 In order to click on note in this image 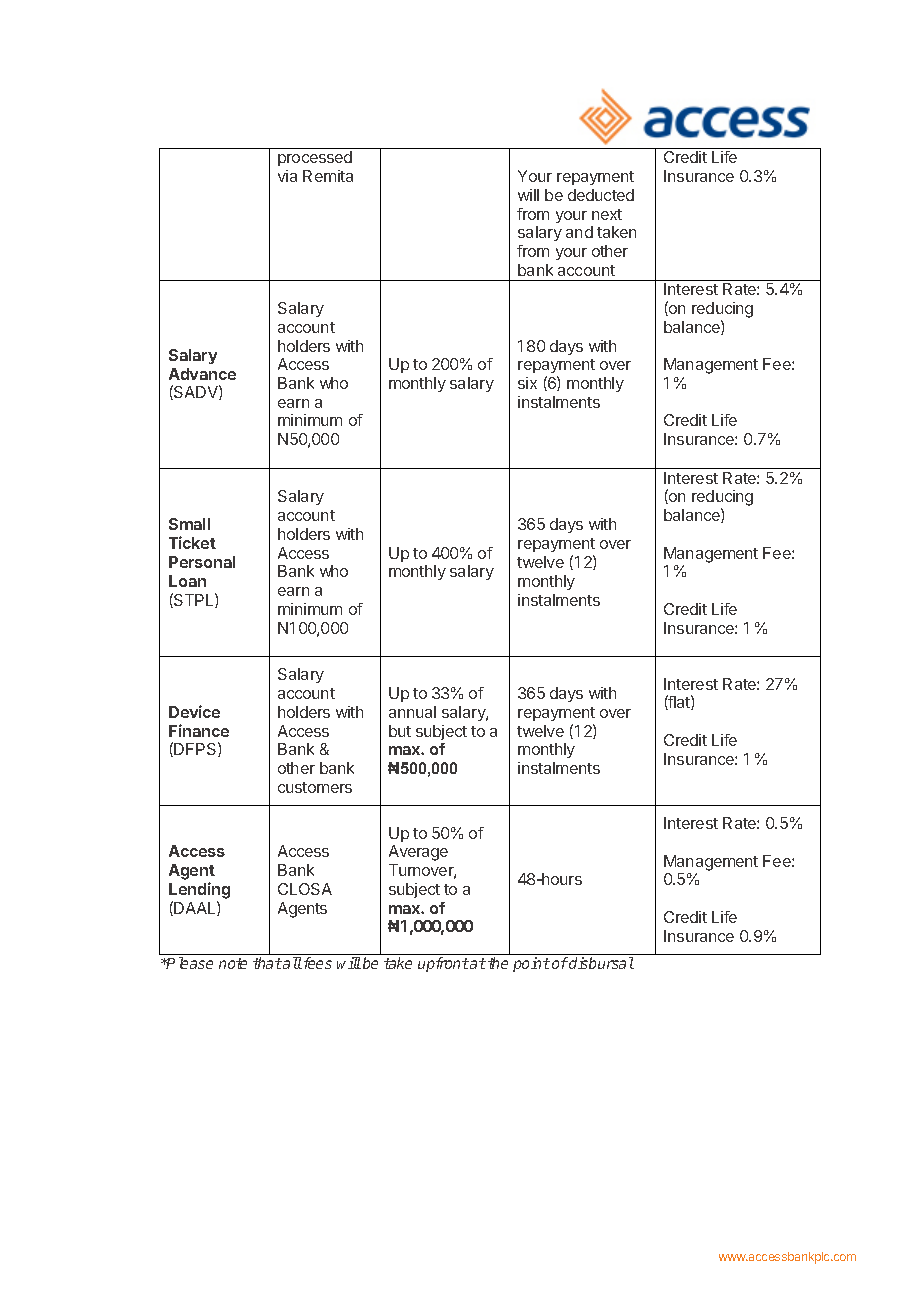, I will do `click(233, 963)`.
